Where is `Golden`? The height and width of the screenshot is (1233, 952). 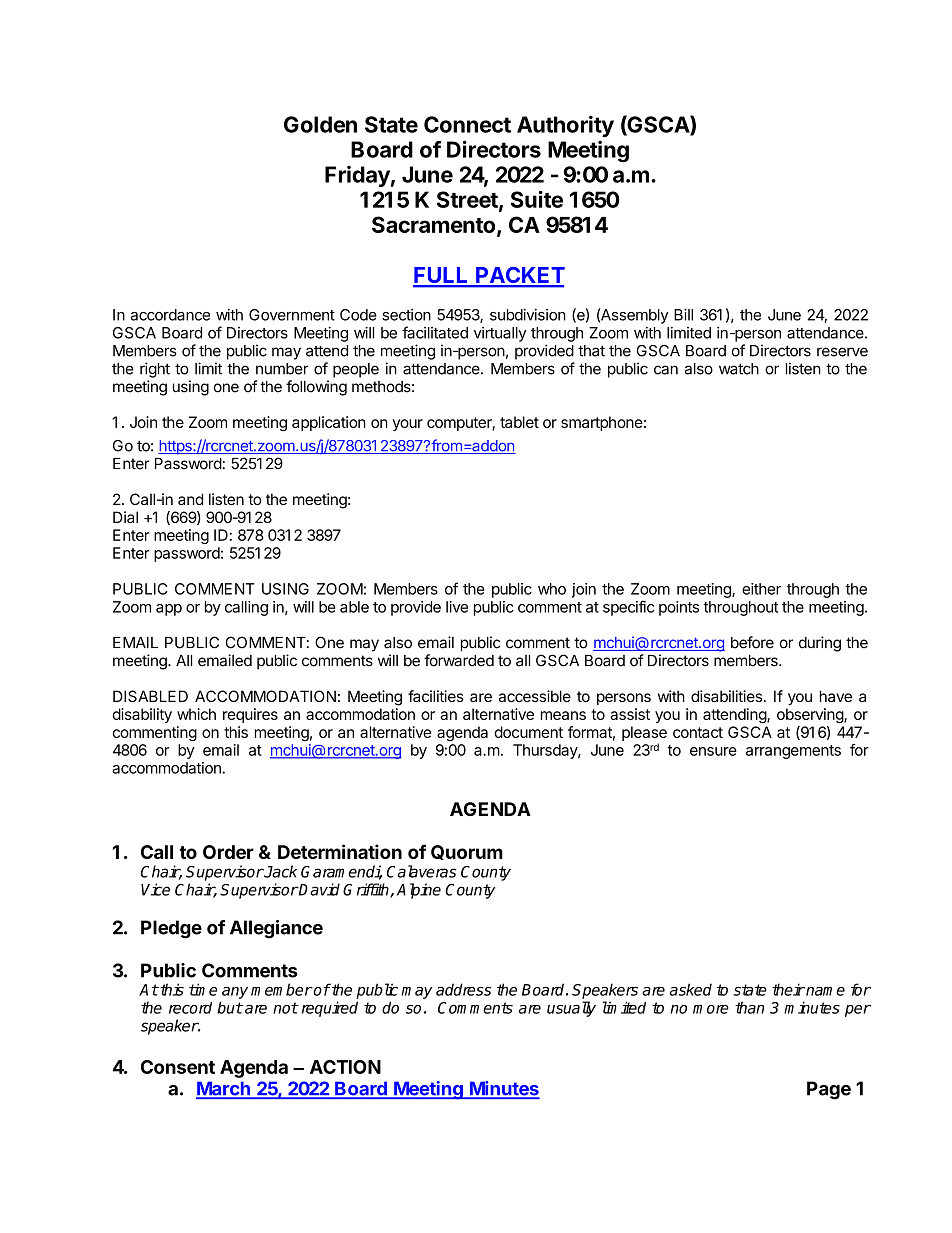 Golden is located at coordinates (320, 124).
